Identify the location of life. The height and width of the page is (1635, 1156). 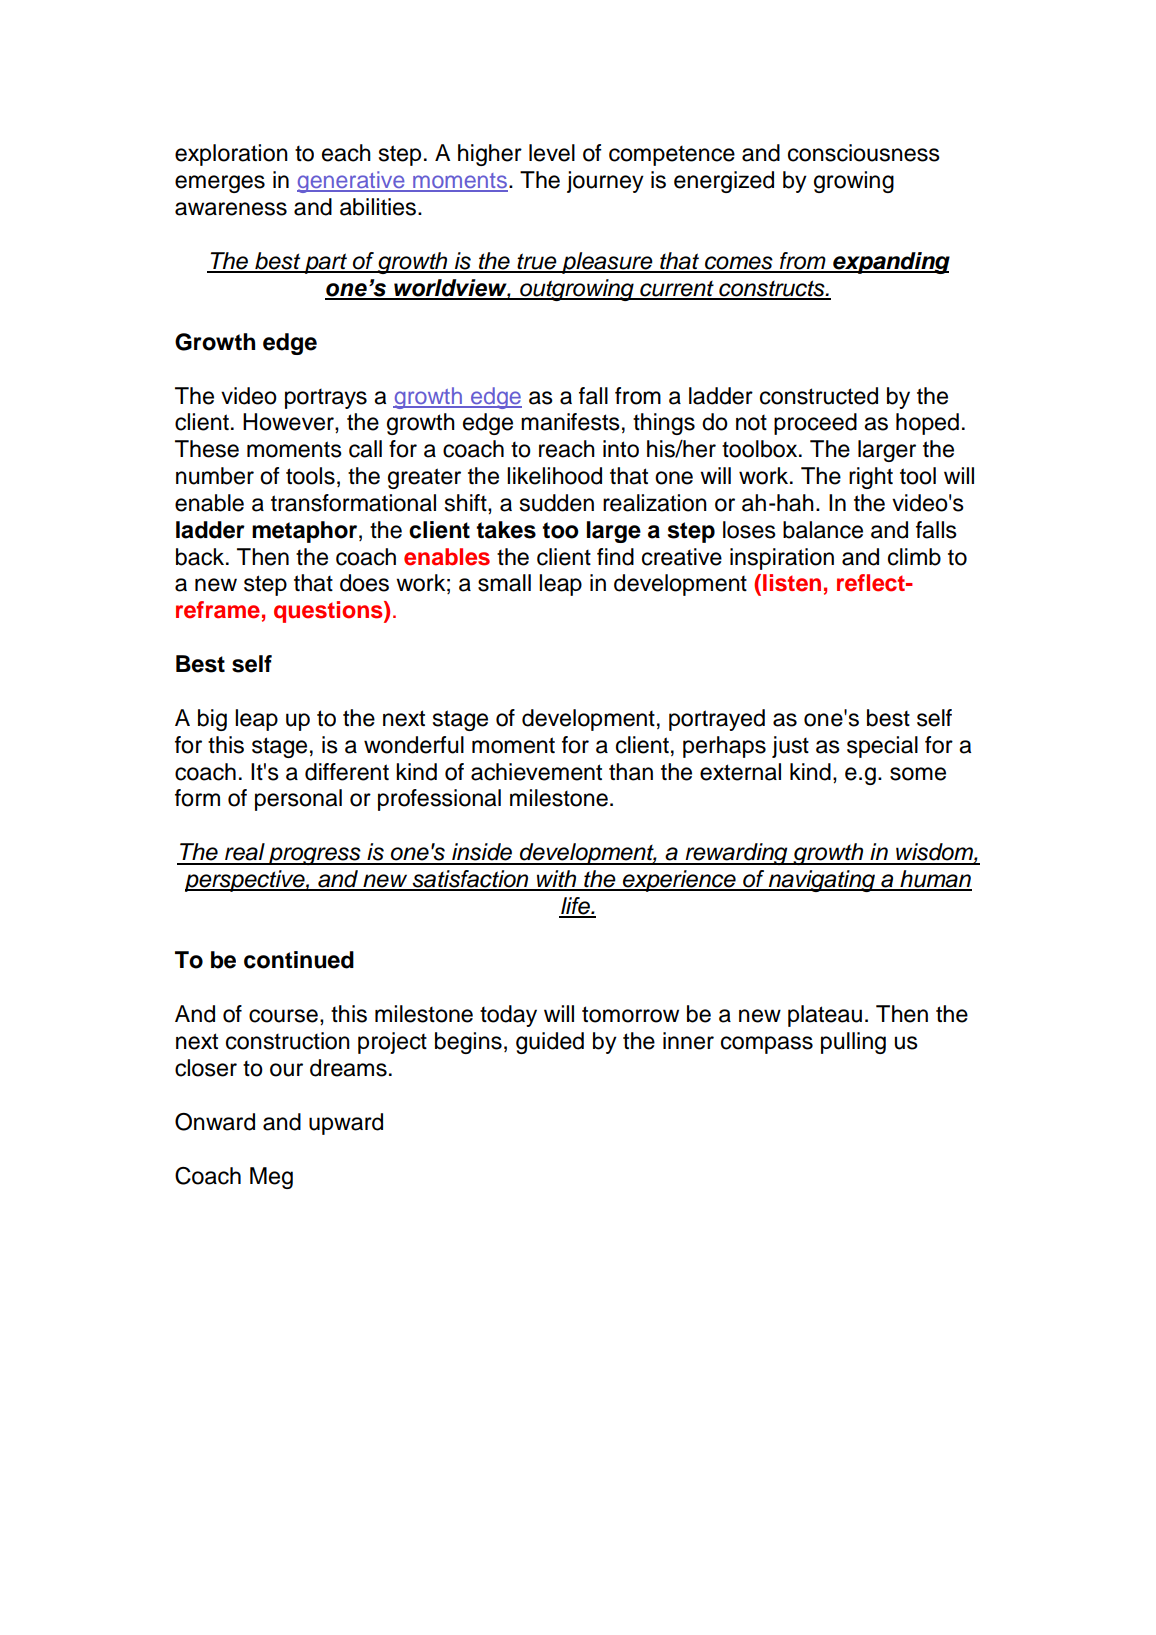
(575, 907).
